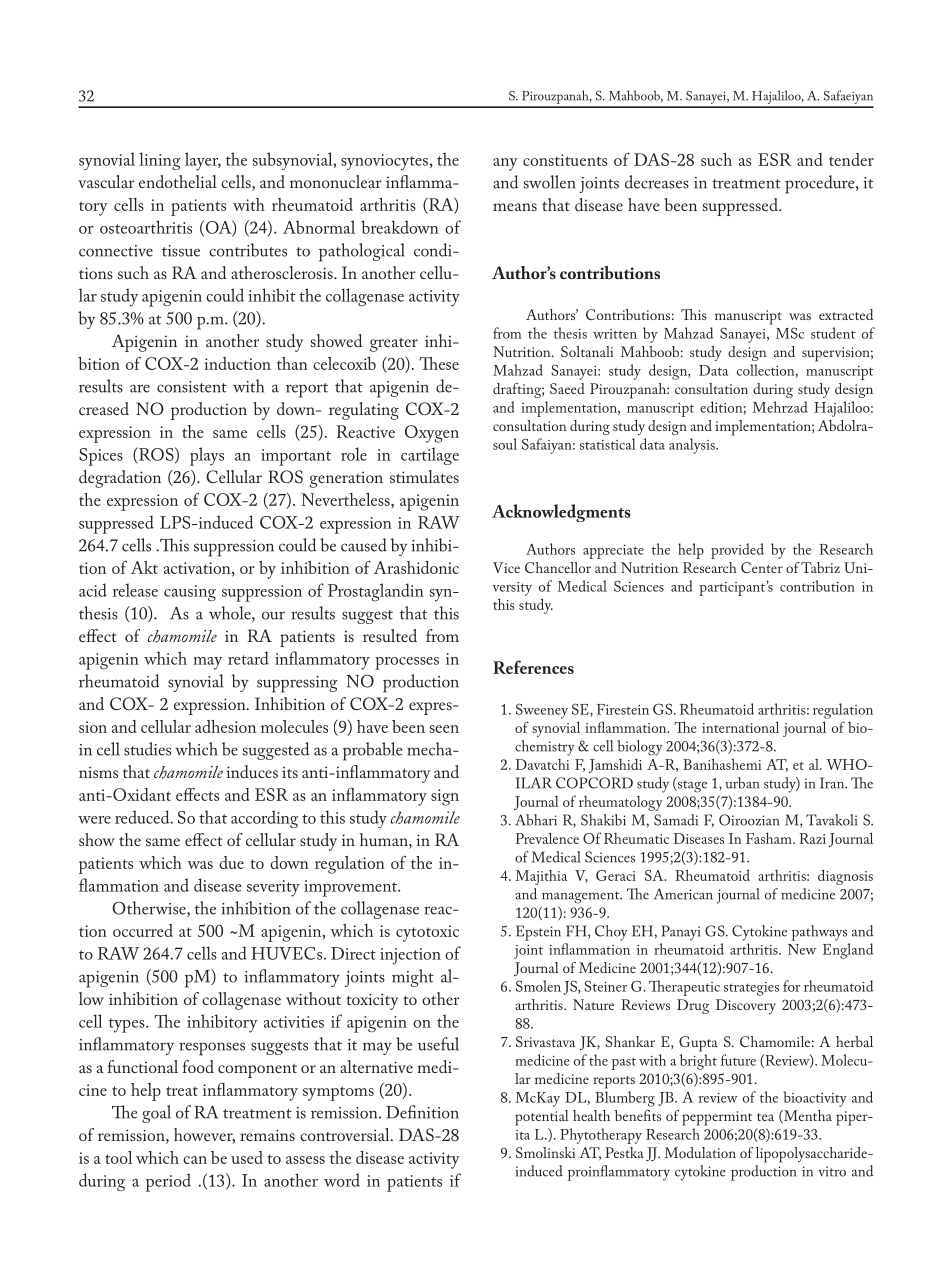 The image size is (952, 1286). Describe the element at coordinates (178, 181) in the screenshot. I see `endothelial` at that location.
